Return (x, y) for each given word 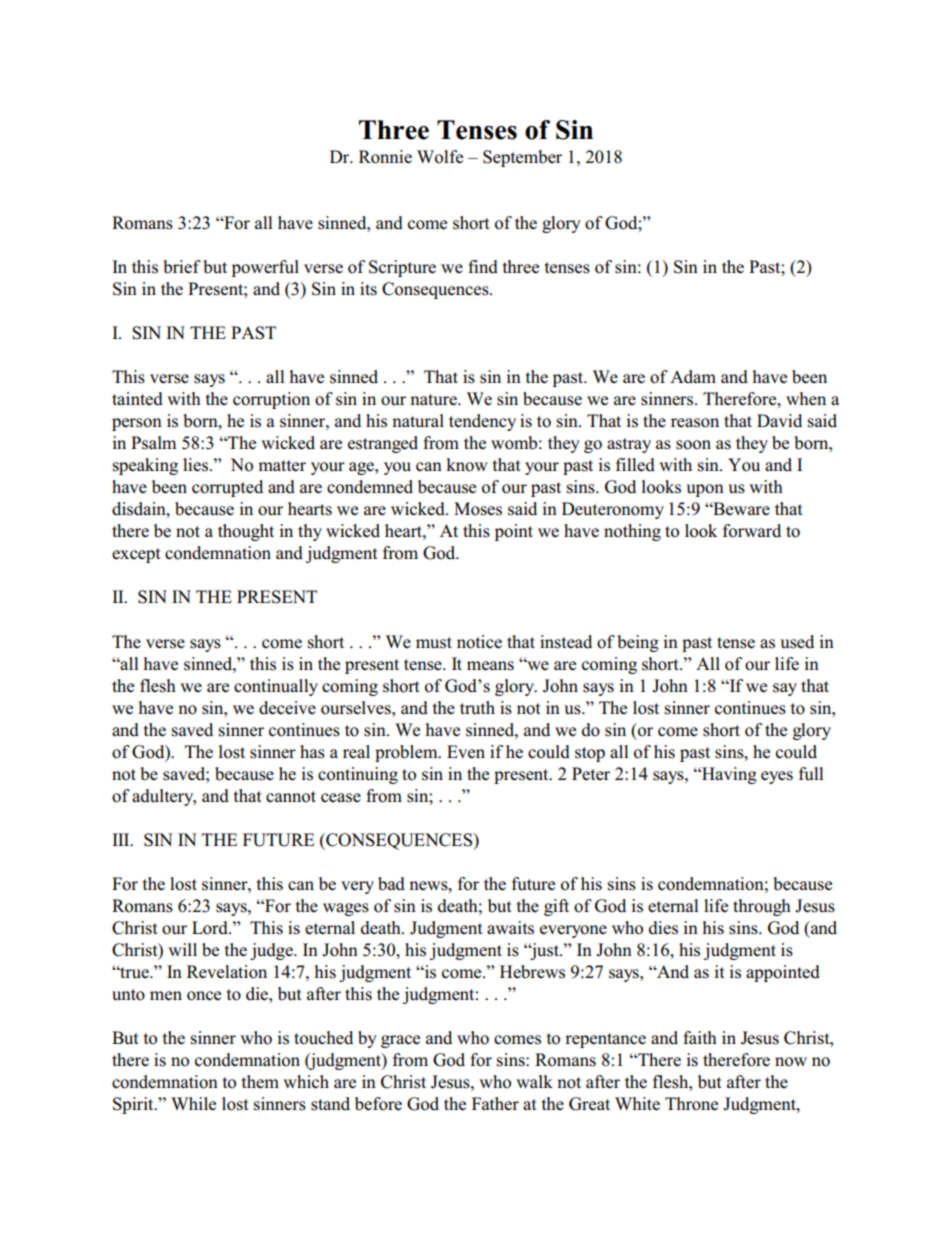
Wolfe (440, 157)
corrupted (227, 488)
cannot (291, 797)
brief (182, 267)
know (467, 465)
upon (705, 490)
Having (728, 775)
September (522, 158)
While (193, 1104)
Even (466, 752)
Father (495, 1104)
